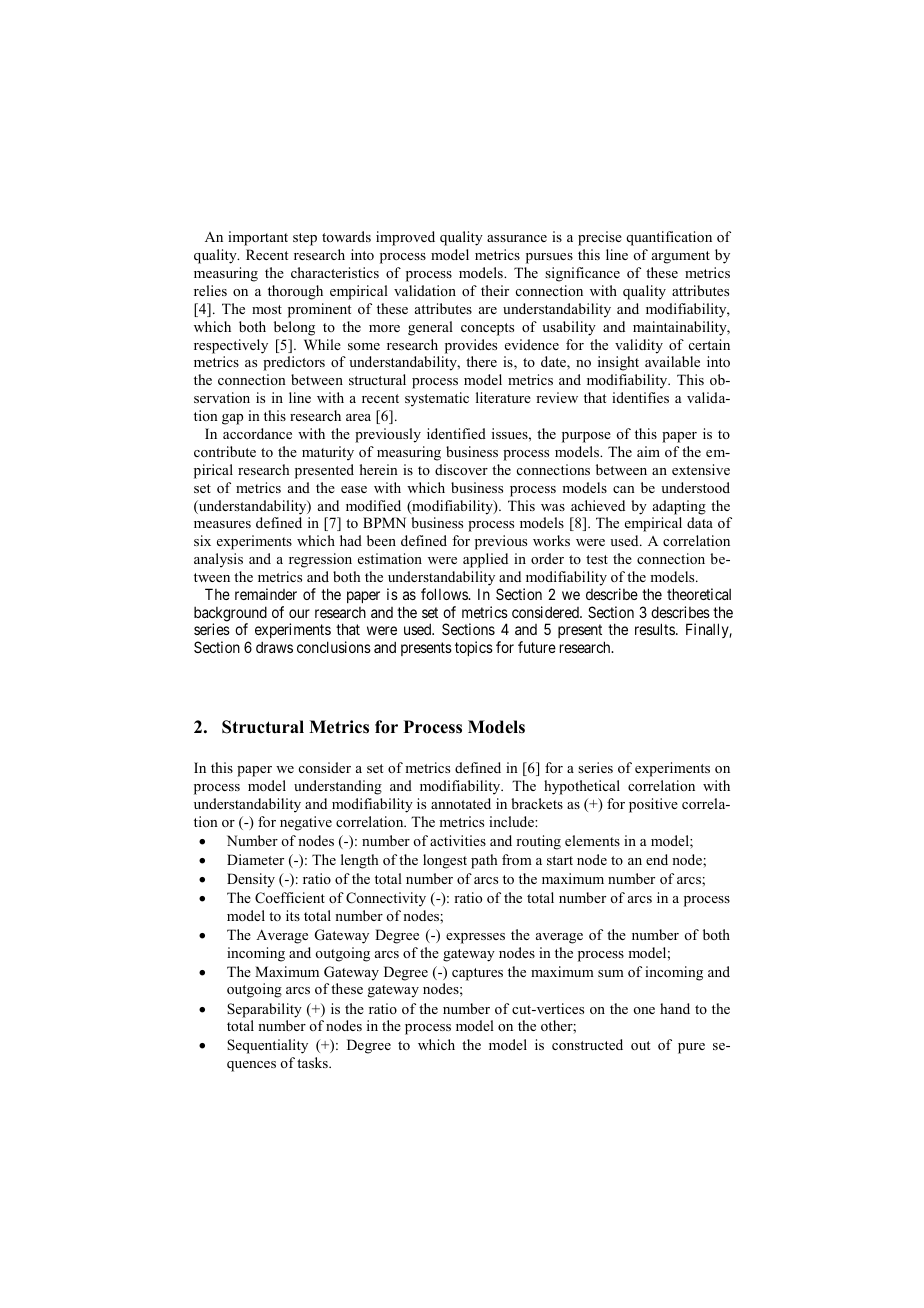 The width and height of the screenshot is (924, 1308). I want to click on positive, so click(653, 805).
